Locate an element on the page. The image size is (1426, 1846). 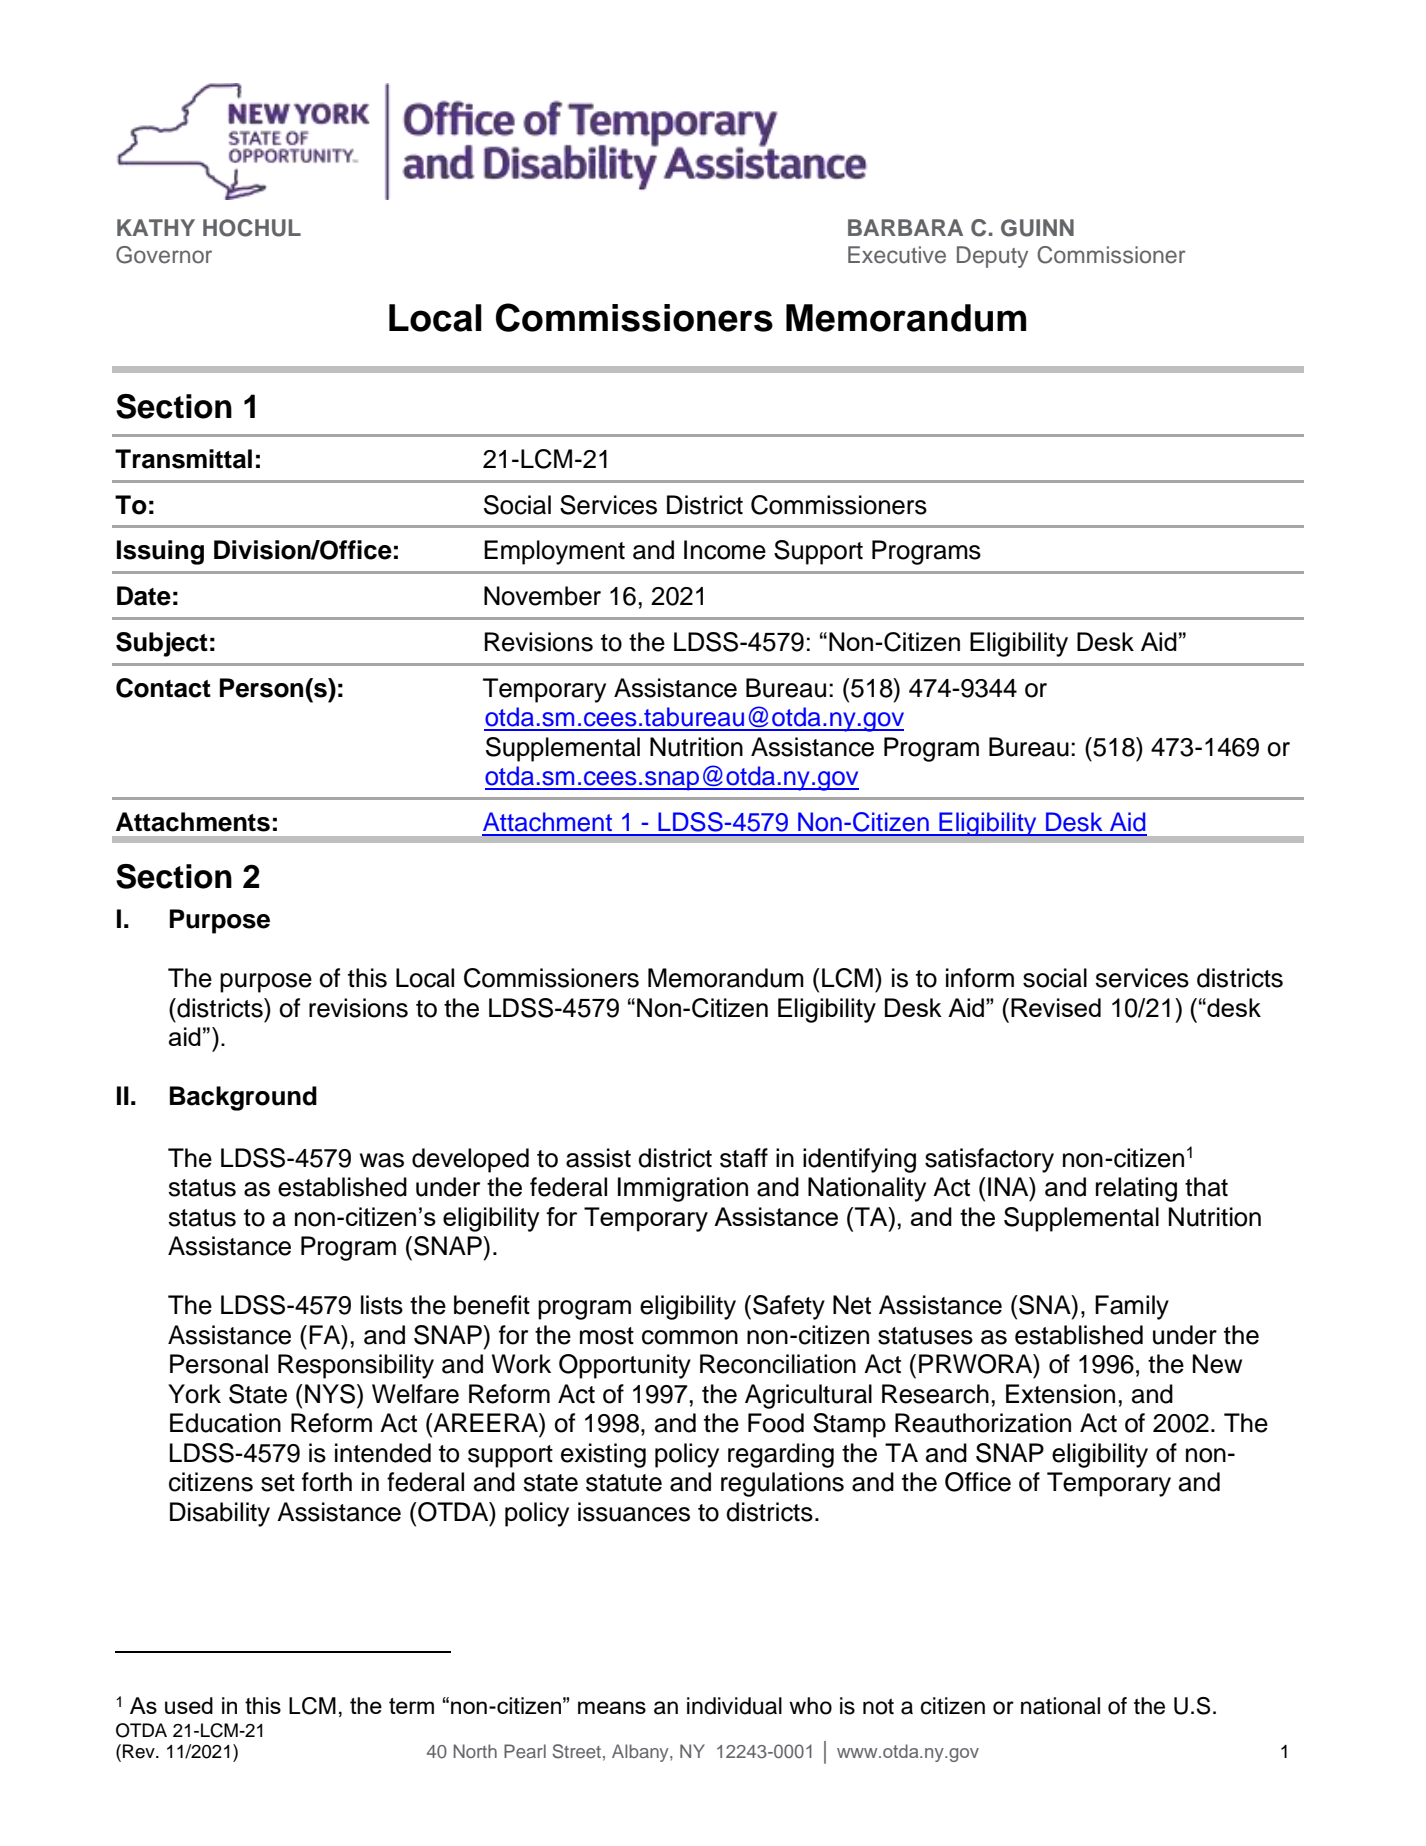
Extension is located at coordinates (1060, 1394).
